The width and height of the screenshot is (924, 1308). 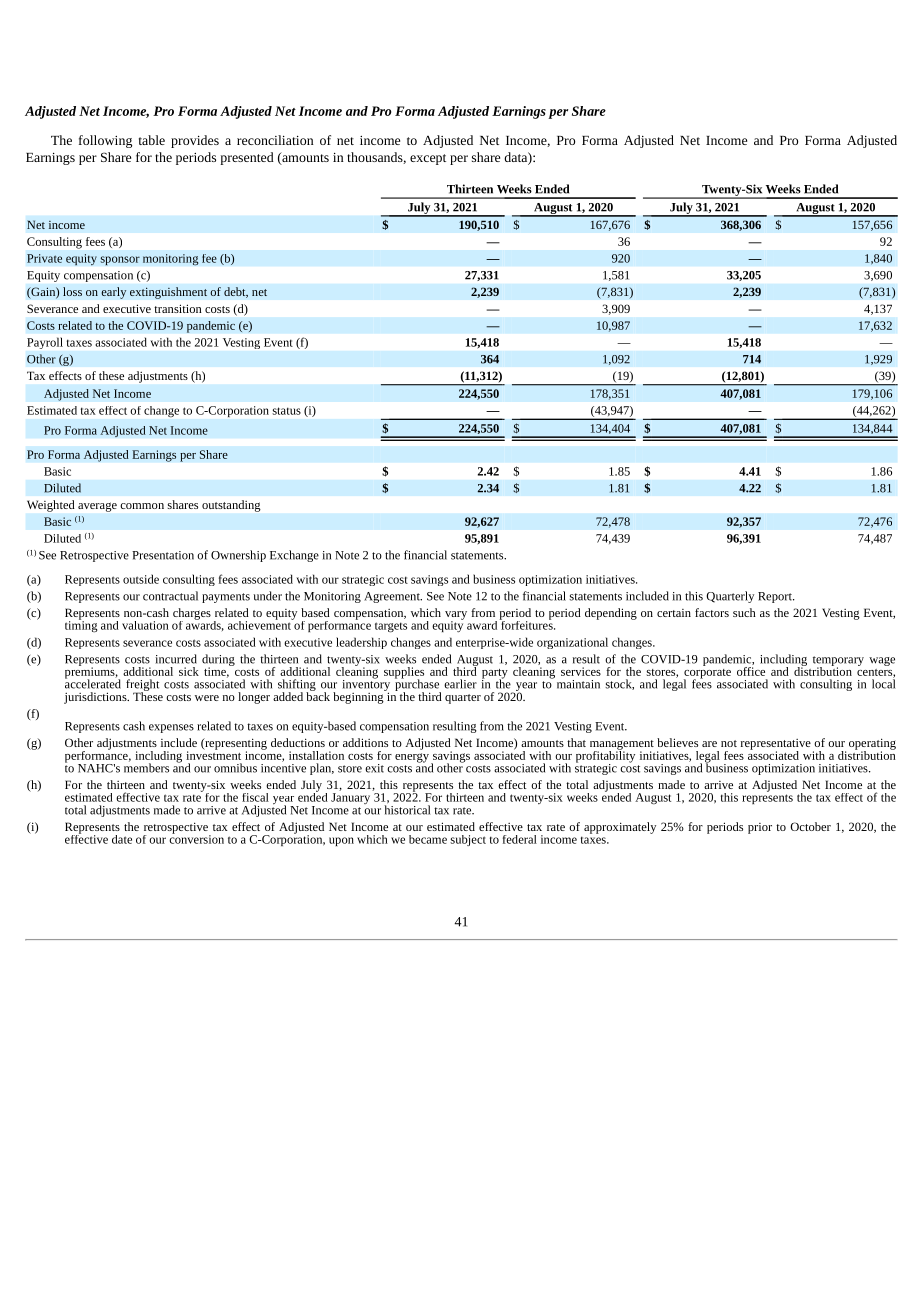 What do you see at coordinates (428, 159) in the screenshot?
I see `except` at bounding box center [428, 159].
